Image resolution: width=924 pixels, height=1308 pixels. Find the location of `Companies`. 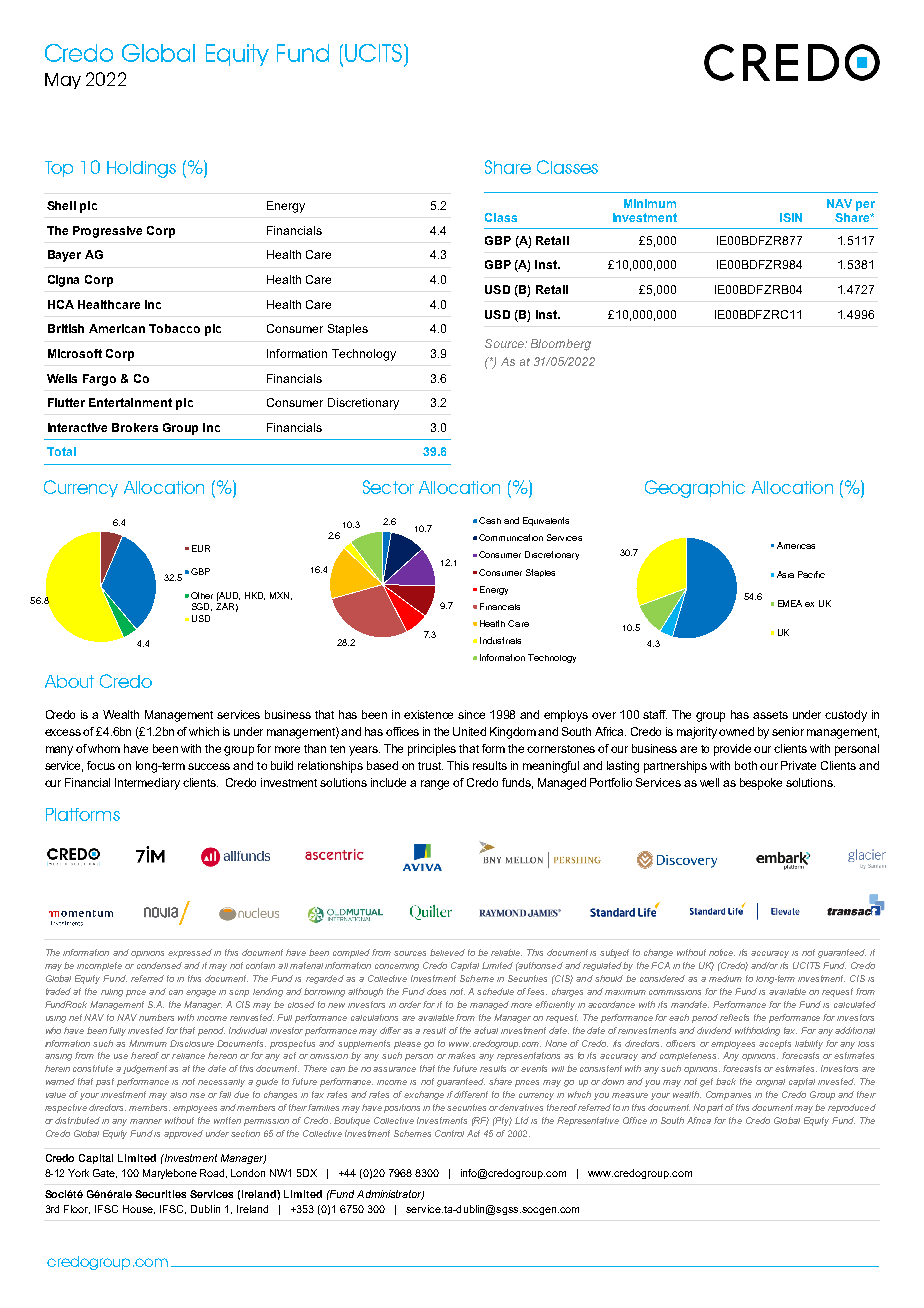

Companies is located at coordinates (728, 1095).
